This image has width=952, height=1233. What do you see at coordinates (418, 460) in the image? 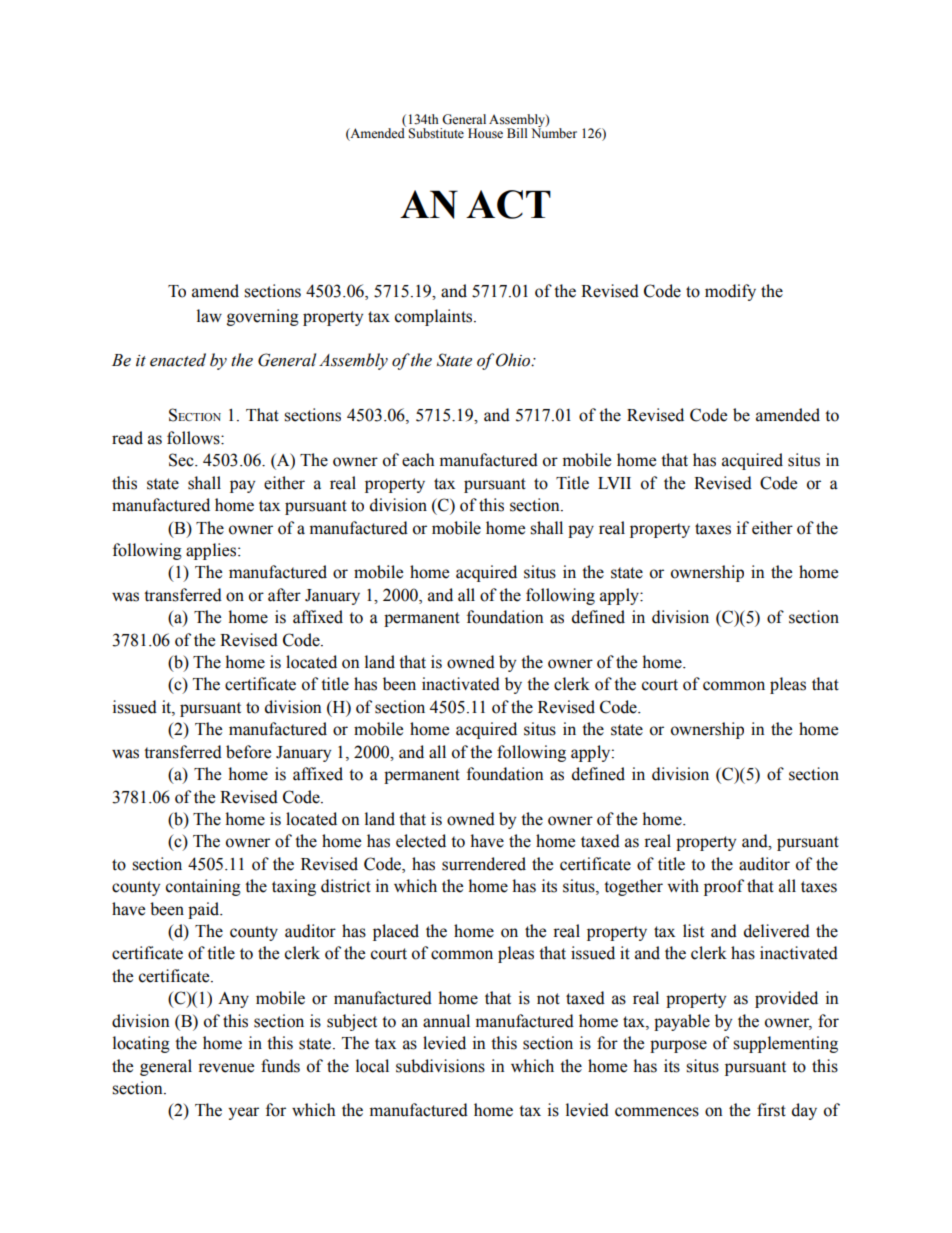
I see `each` at bounding box center [418, 460].
